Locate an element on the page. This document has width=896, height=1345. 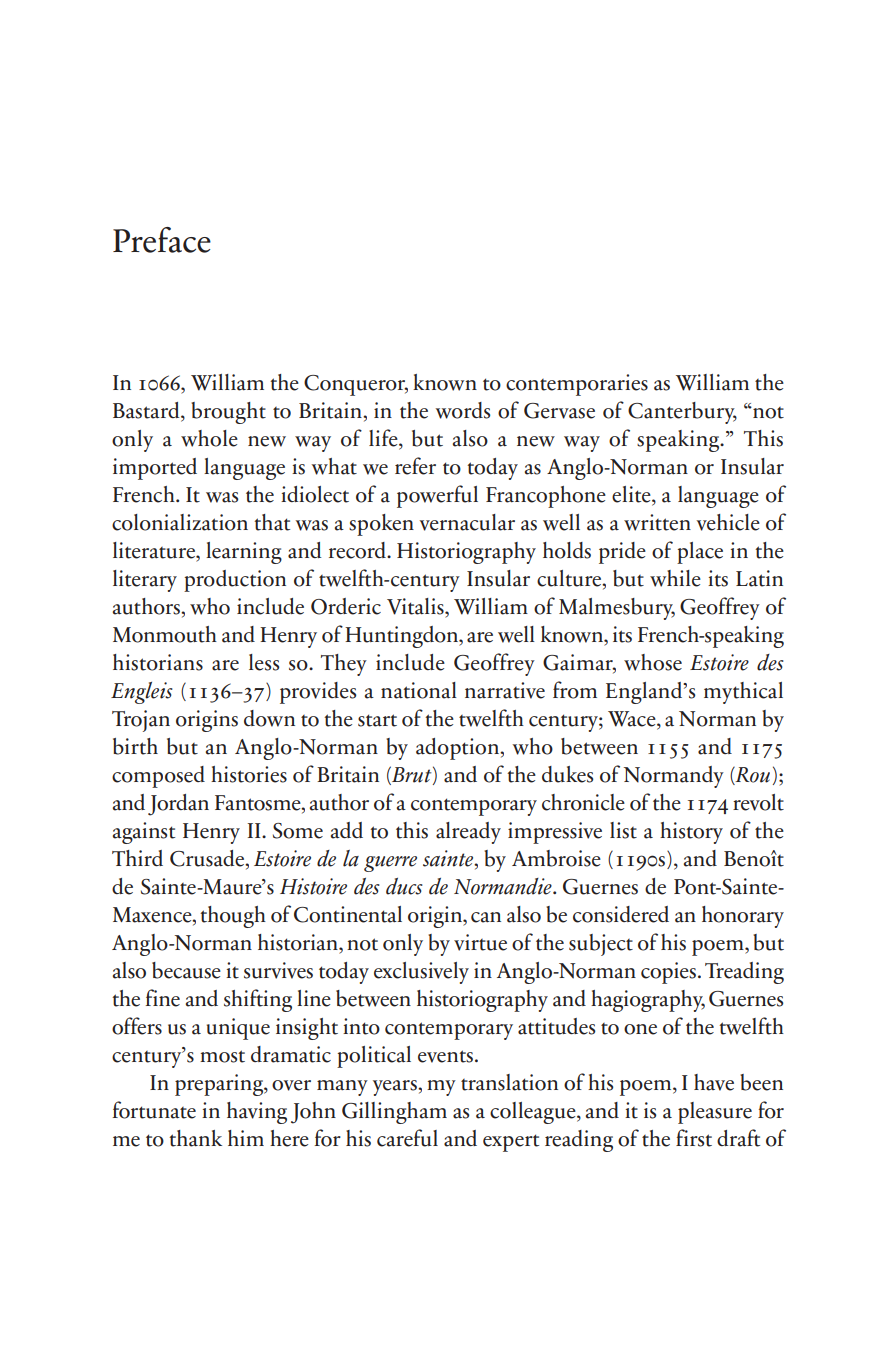
careful is located at coordinates (407, 1138).
